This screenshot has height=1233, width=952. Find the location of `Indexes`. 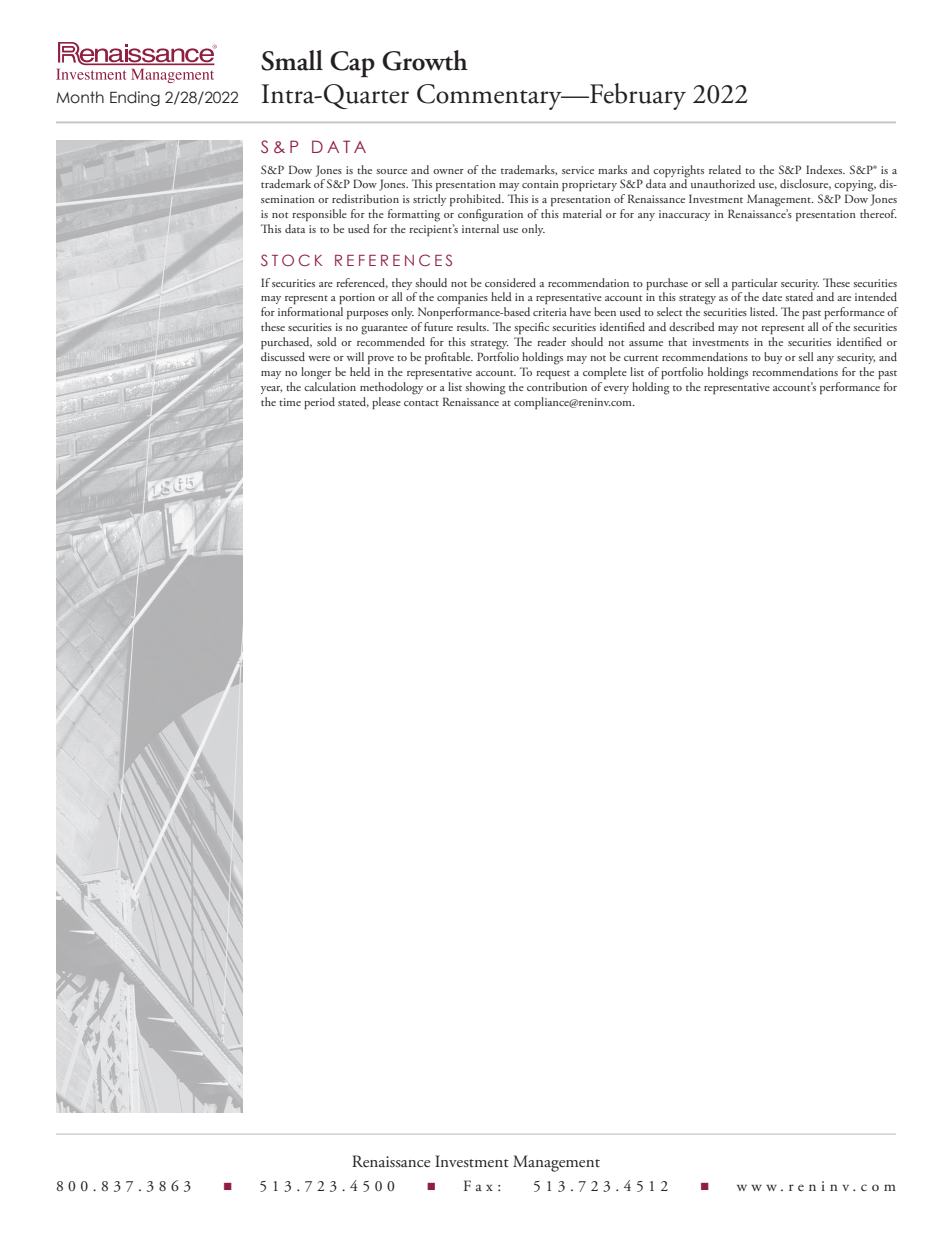

Indexes is located at coordinates (825, 169).
